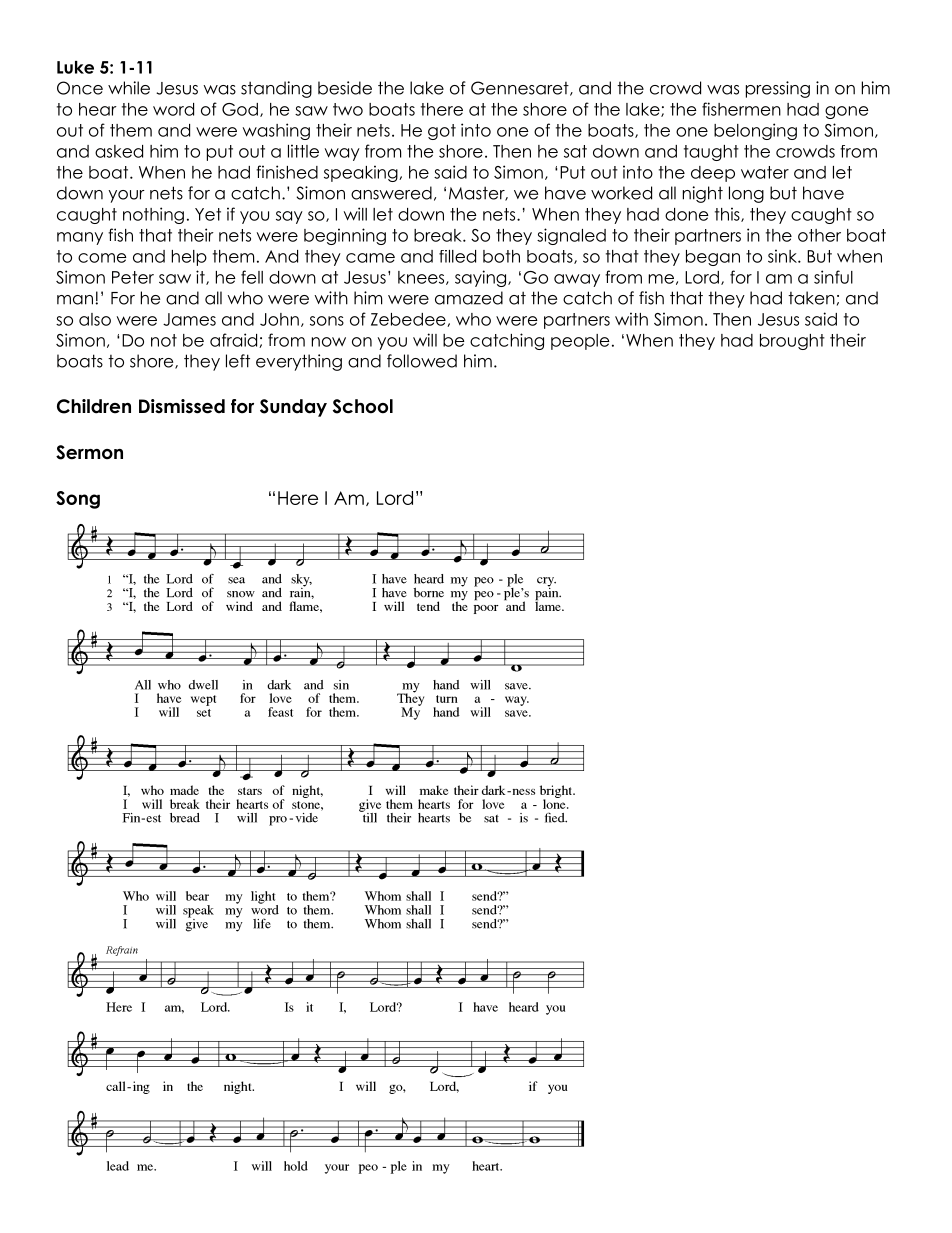 This screenshot has height=1233, width=952. What do you see at coordinates (811, 298) in the screenshot?
I see `taken` at bounding box center [811, 298].
